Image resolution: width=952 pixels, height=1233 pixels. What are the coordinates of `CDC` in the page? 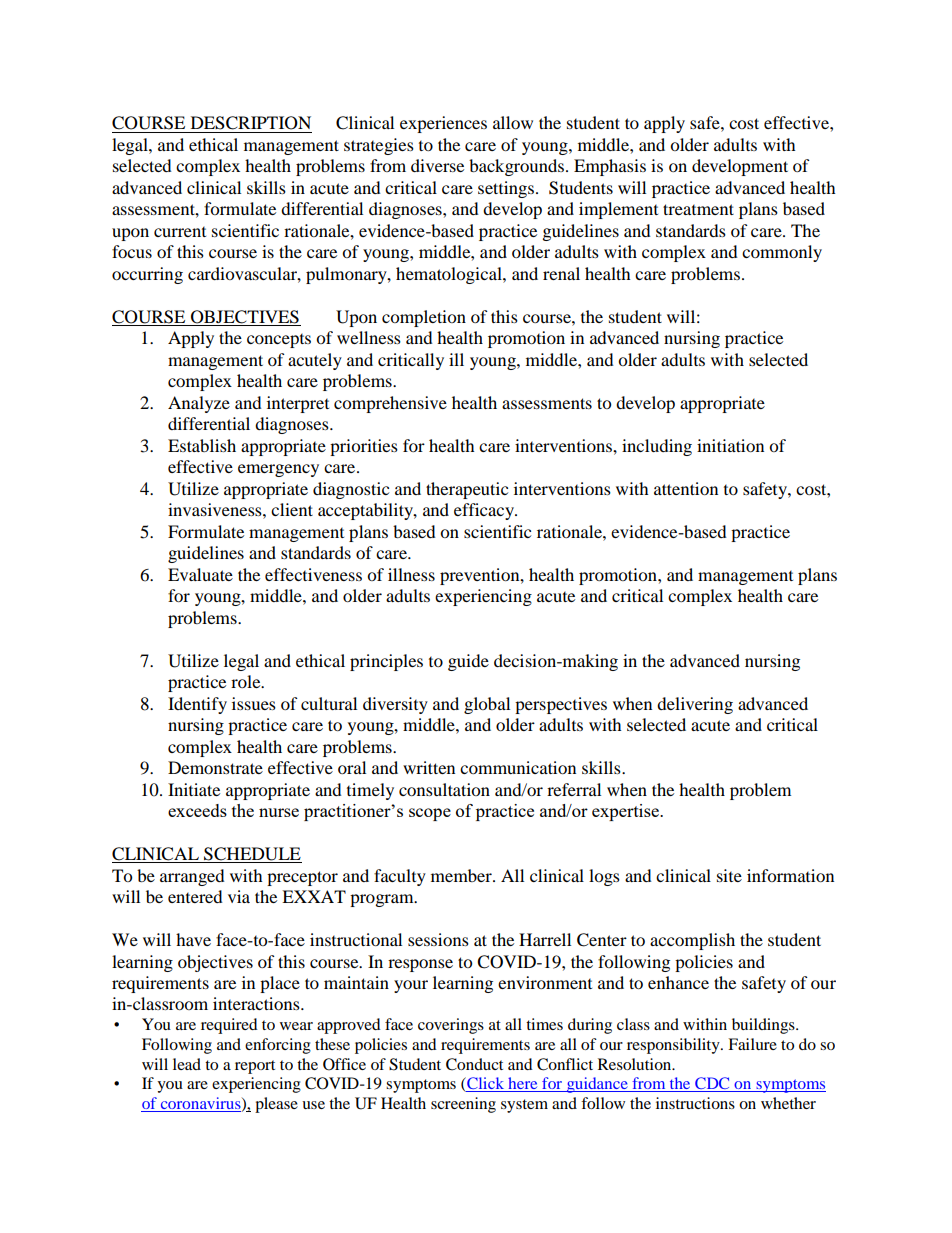 It's located at (712, 1084).
